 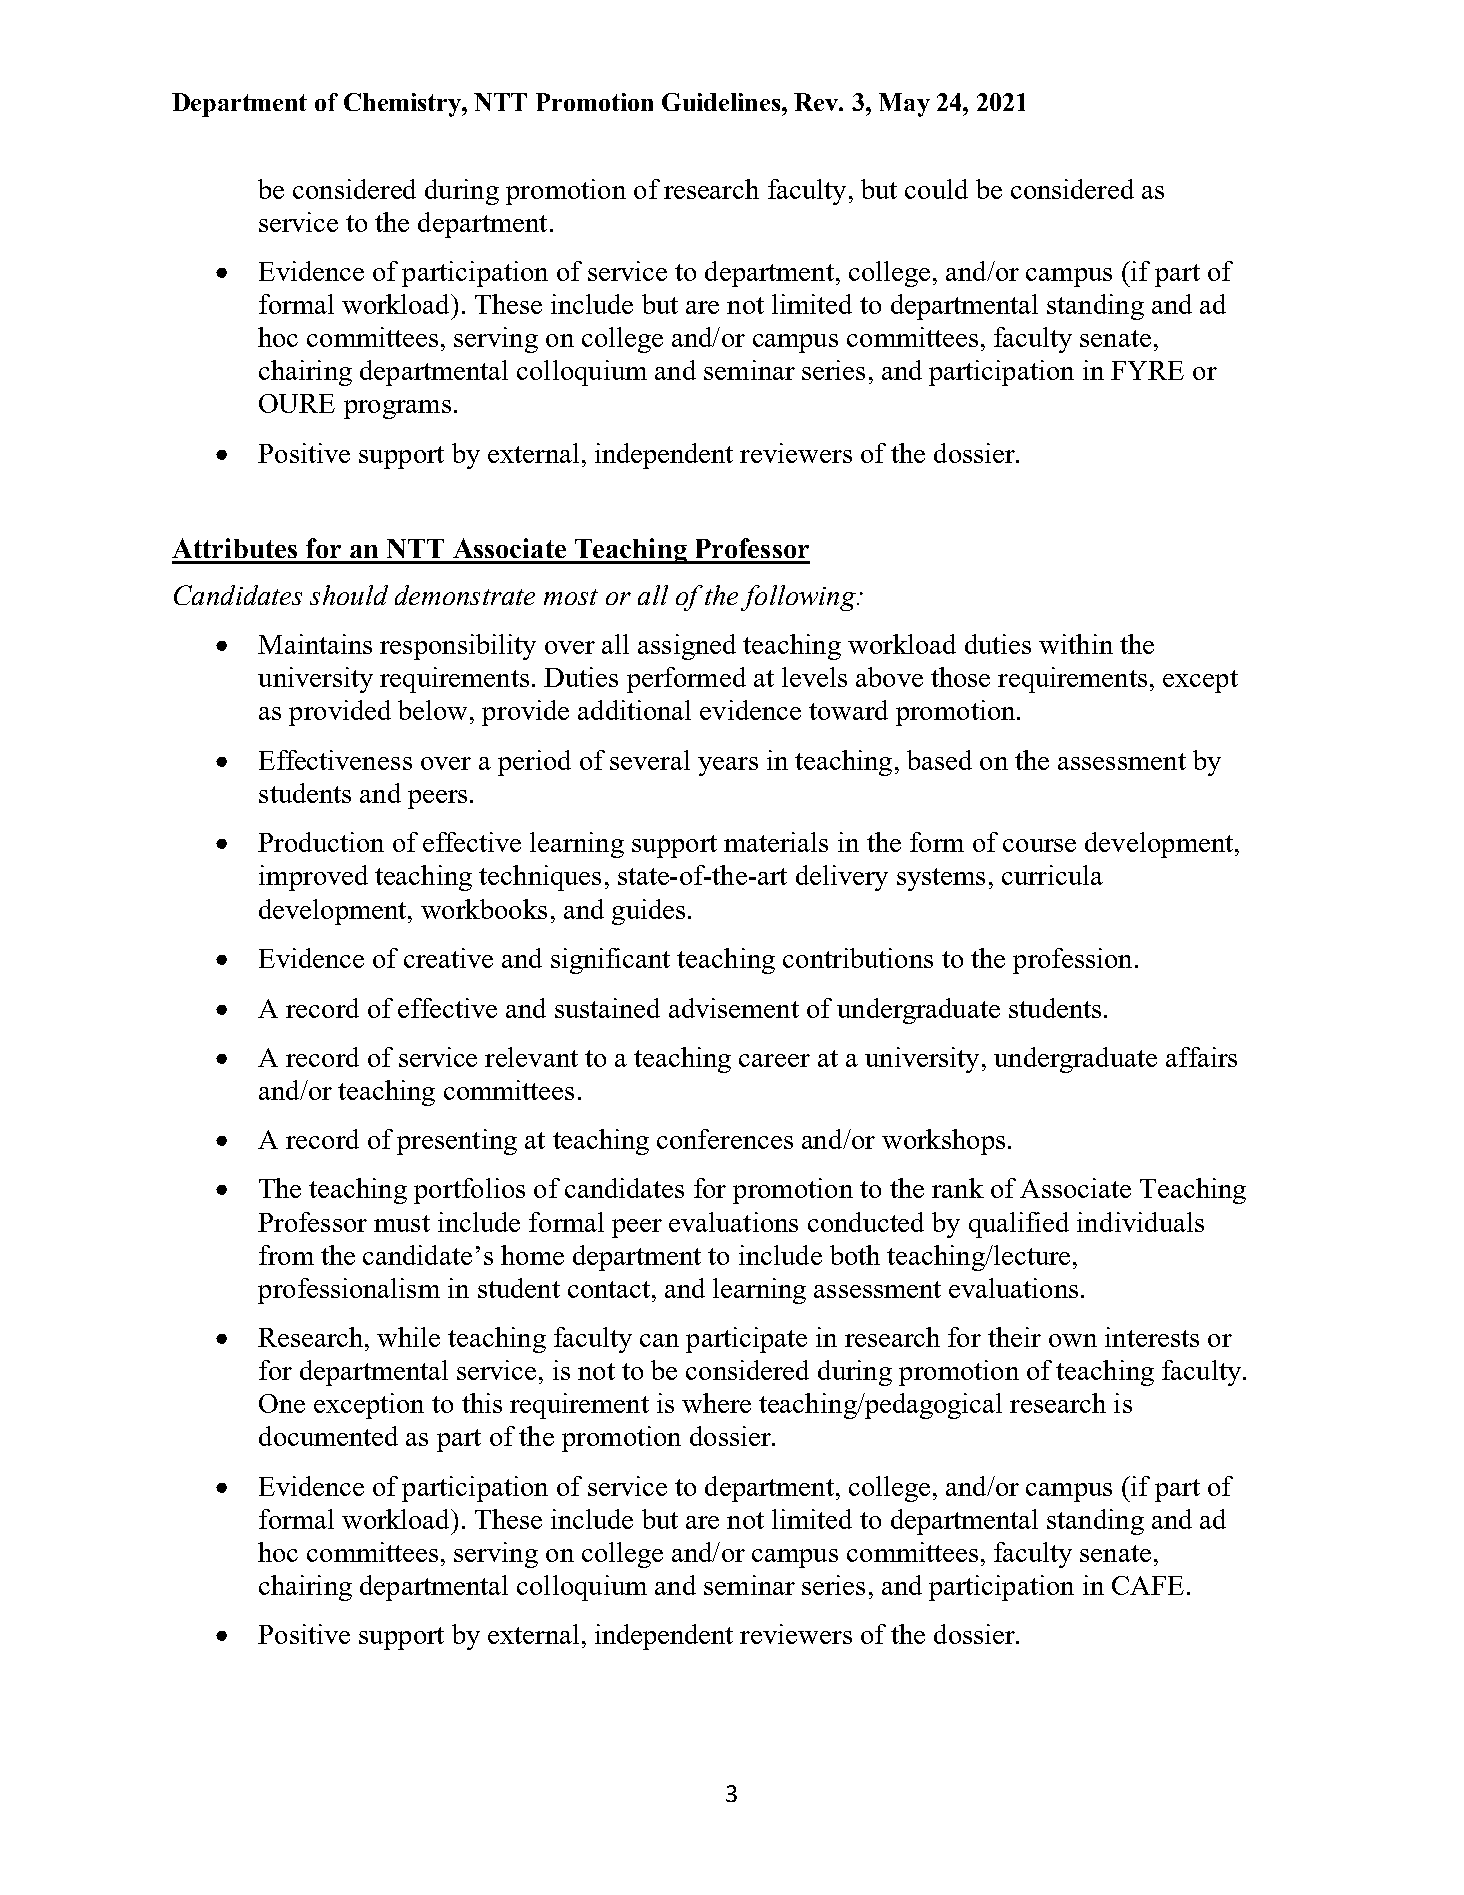 What do you see at coordinates (1201, 1057) in the image?
I see `affairs` at bounding box center [1201, 1057].
